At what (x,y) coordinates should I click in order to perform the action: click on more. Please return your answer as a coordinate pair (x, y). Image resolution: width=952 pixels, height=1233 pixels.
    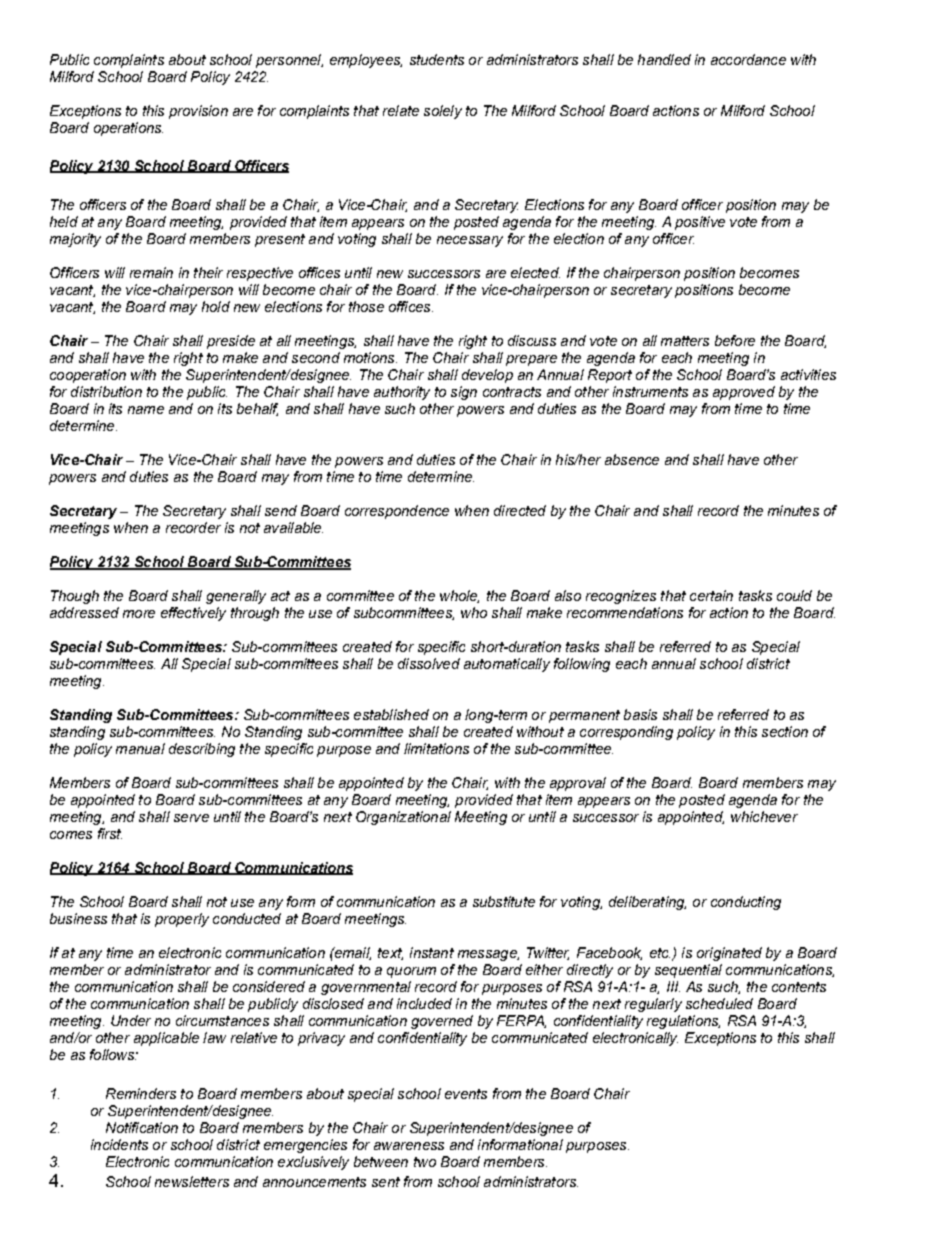
    Looking at the image, I should click on (139, 614).
